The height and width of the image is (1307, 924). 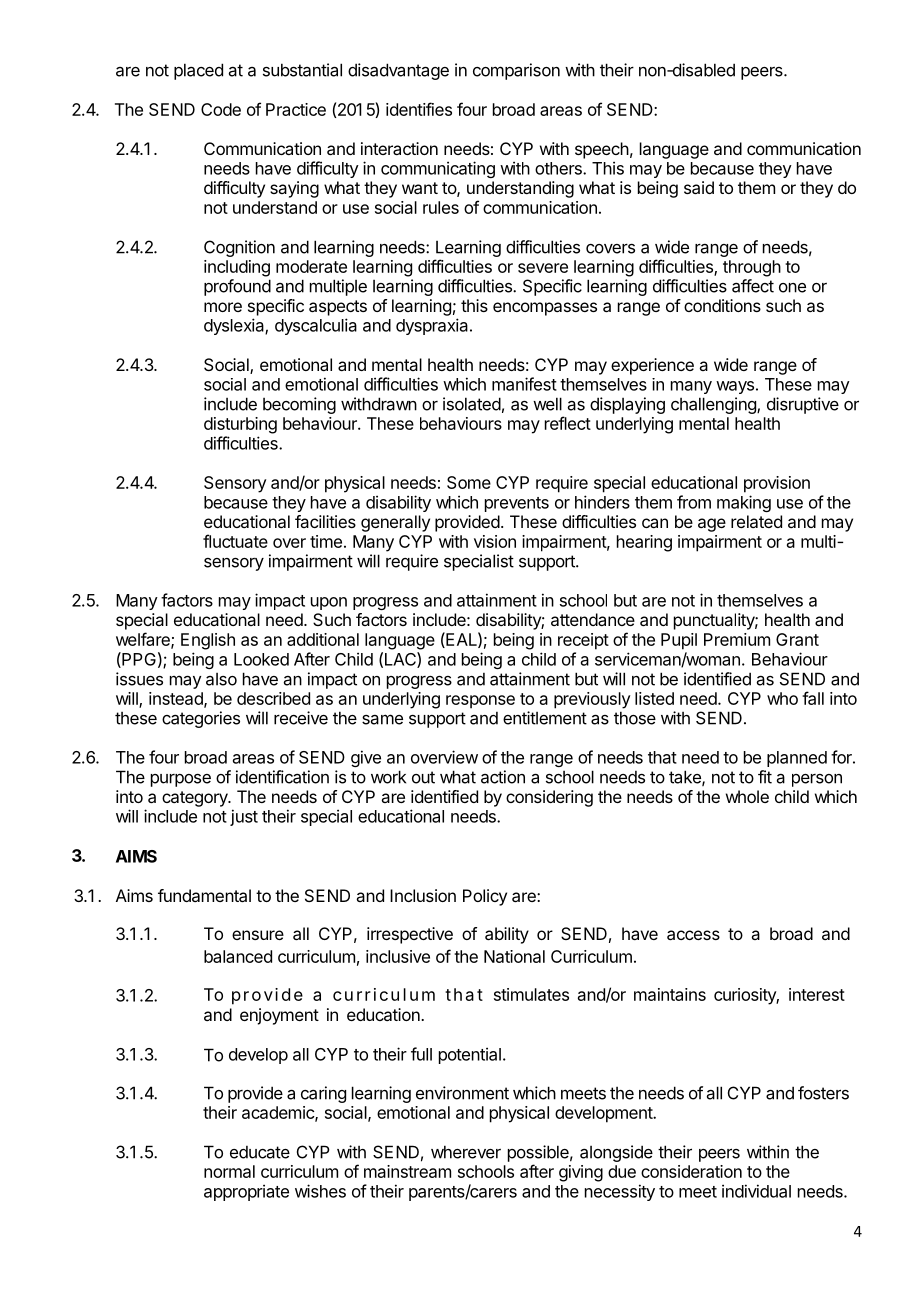 What do you see at coordinates (737, 639) in the image?
I see `Premium` at bounding box center [737, 639].
